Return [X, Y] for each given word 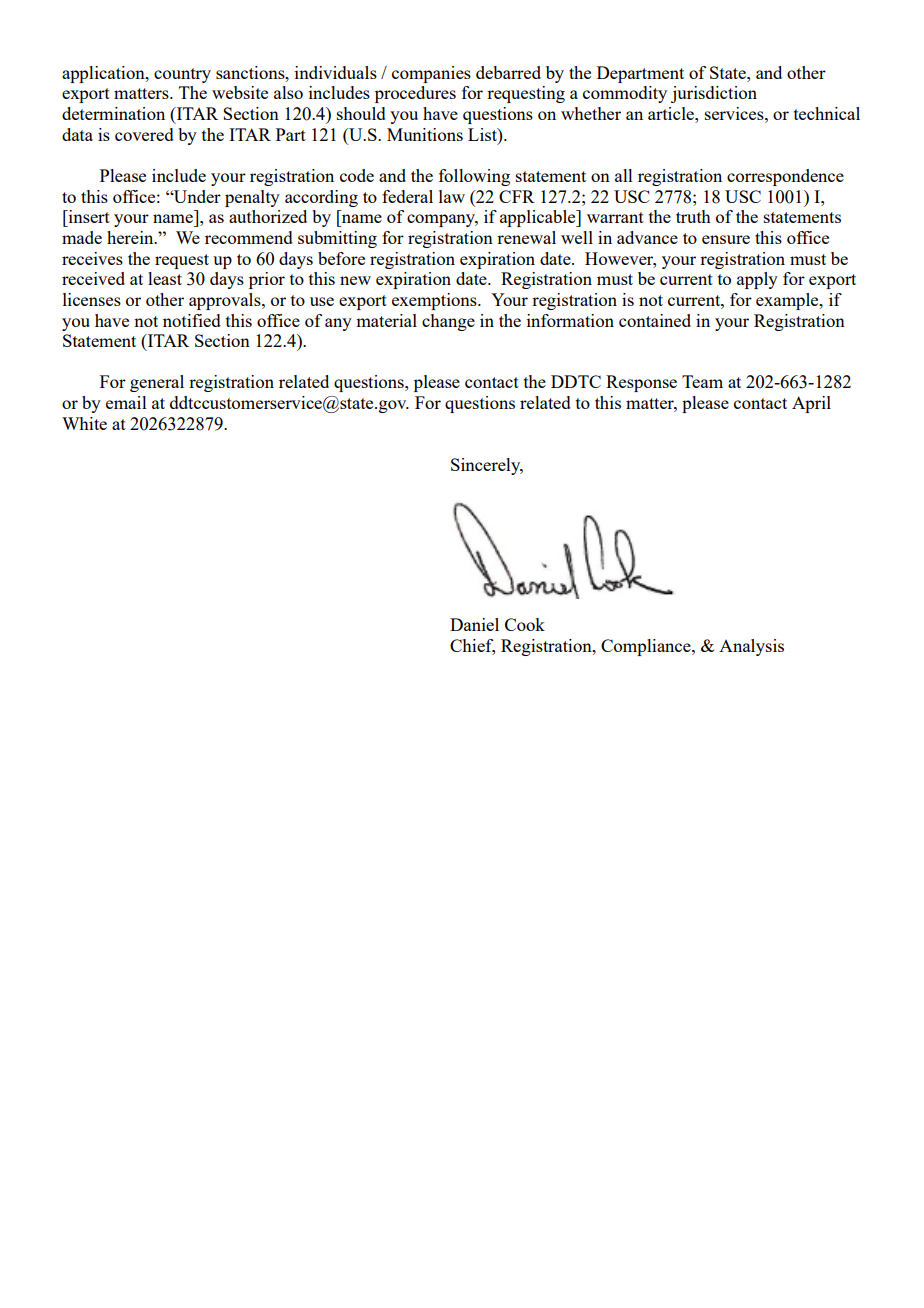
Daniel [474, 624]
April [811, 404]
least [165, 278]
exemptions [435, 301]
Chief [472, 646]
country [182, 75]
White [84, 423]
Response [641, 383]
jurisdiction [714, 94]
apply [757, 280]
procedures [415, 94]
